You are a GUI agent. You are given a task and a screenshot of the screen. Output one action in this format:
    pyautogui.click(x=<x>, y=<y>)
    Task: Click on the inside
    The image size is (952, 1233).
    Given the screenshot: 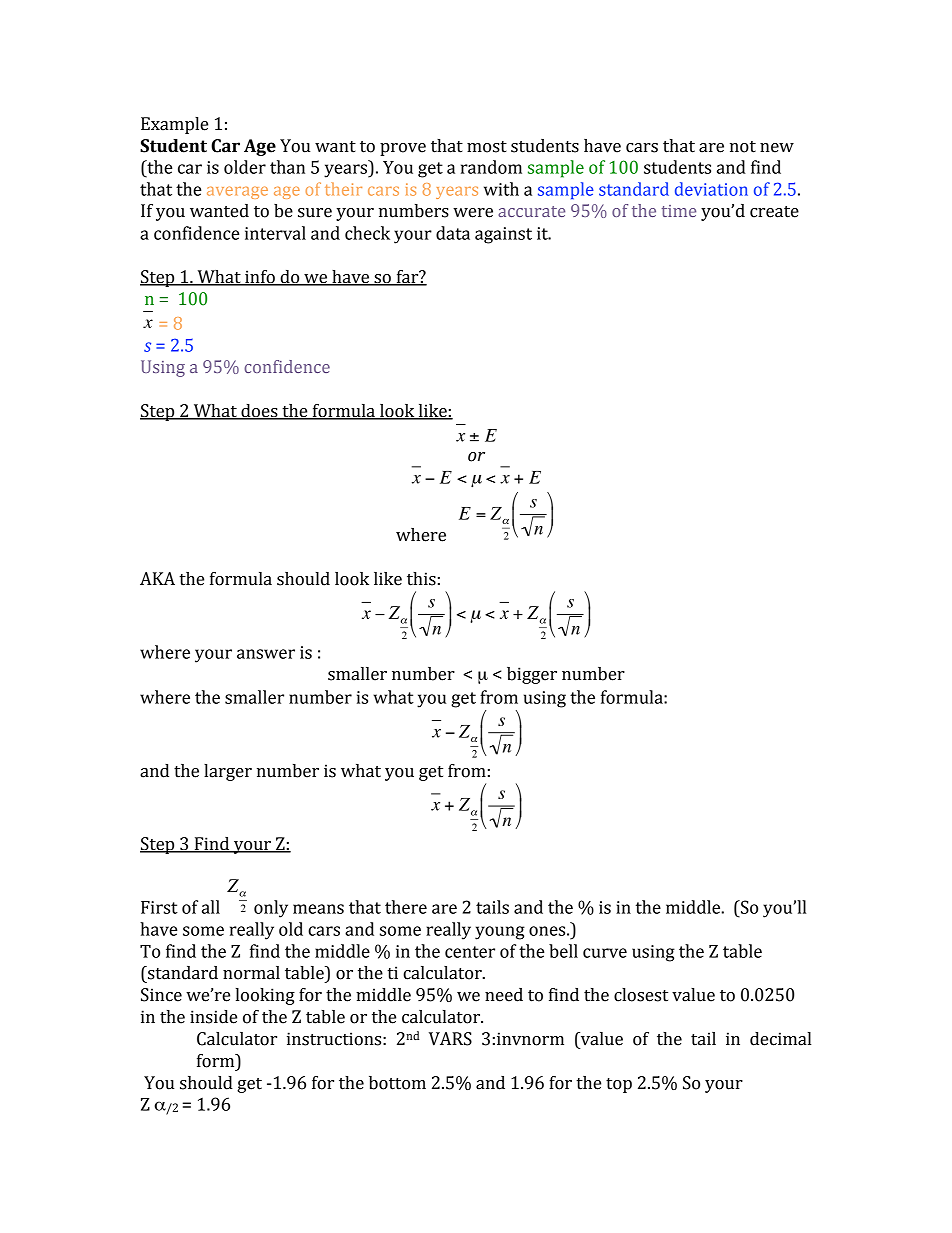 What is the action you would take?
    pyautogui.click(x=213, y=1017)
